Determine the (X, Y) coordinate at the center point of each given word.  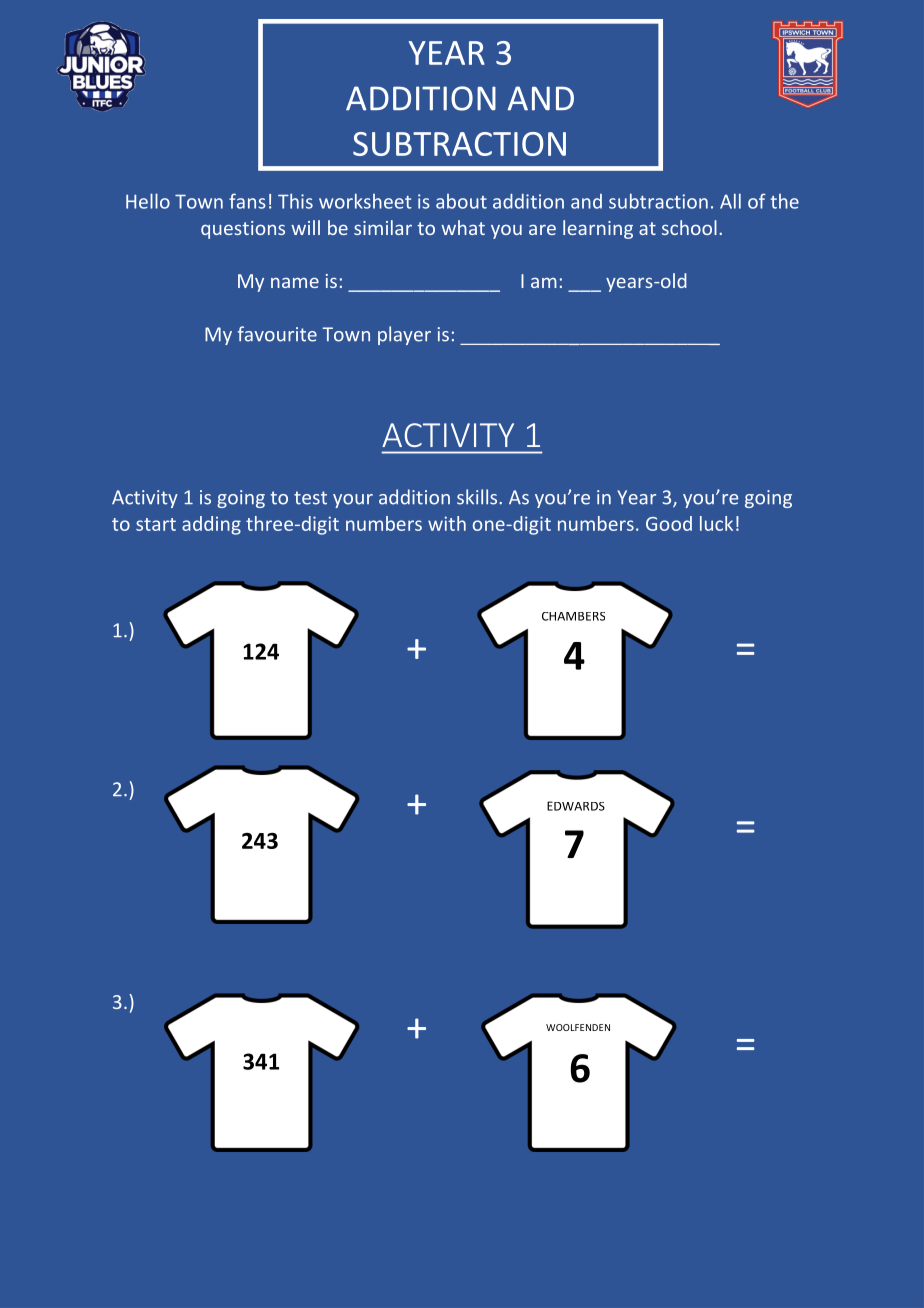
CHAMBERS (573, 616)
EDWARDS (576, 806)
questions (243, 230)
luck (716, 523)
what (463, 227)
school (689, 227)
